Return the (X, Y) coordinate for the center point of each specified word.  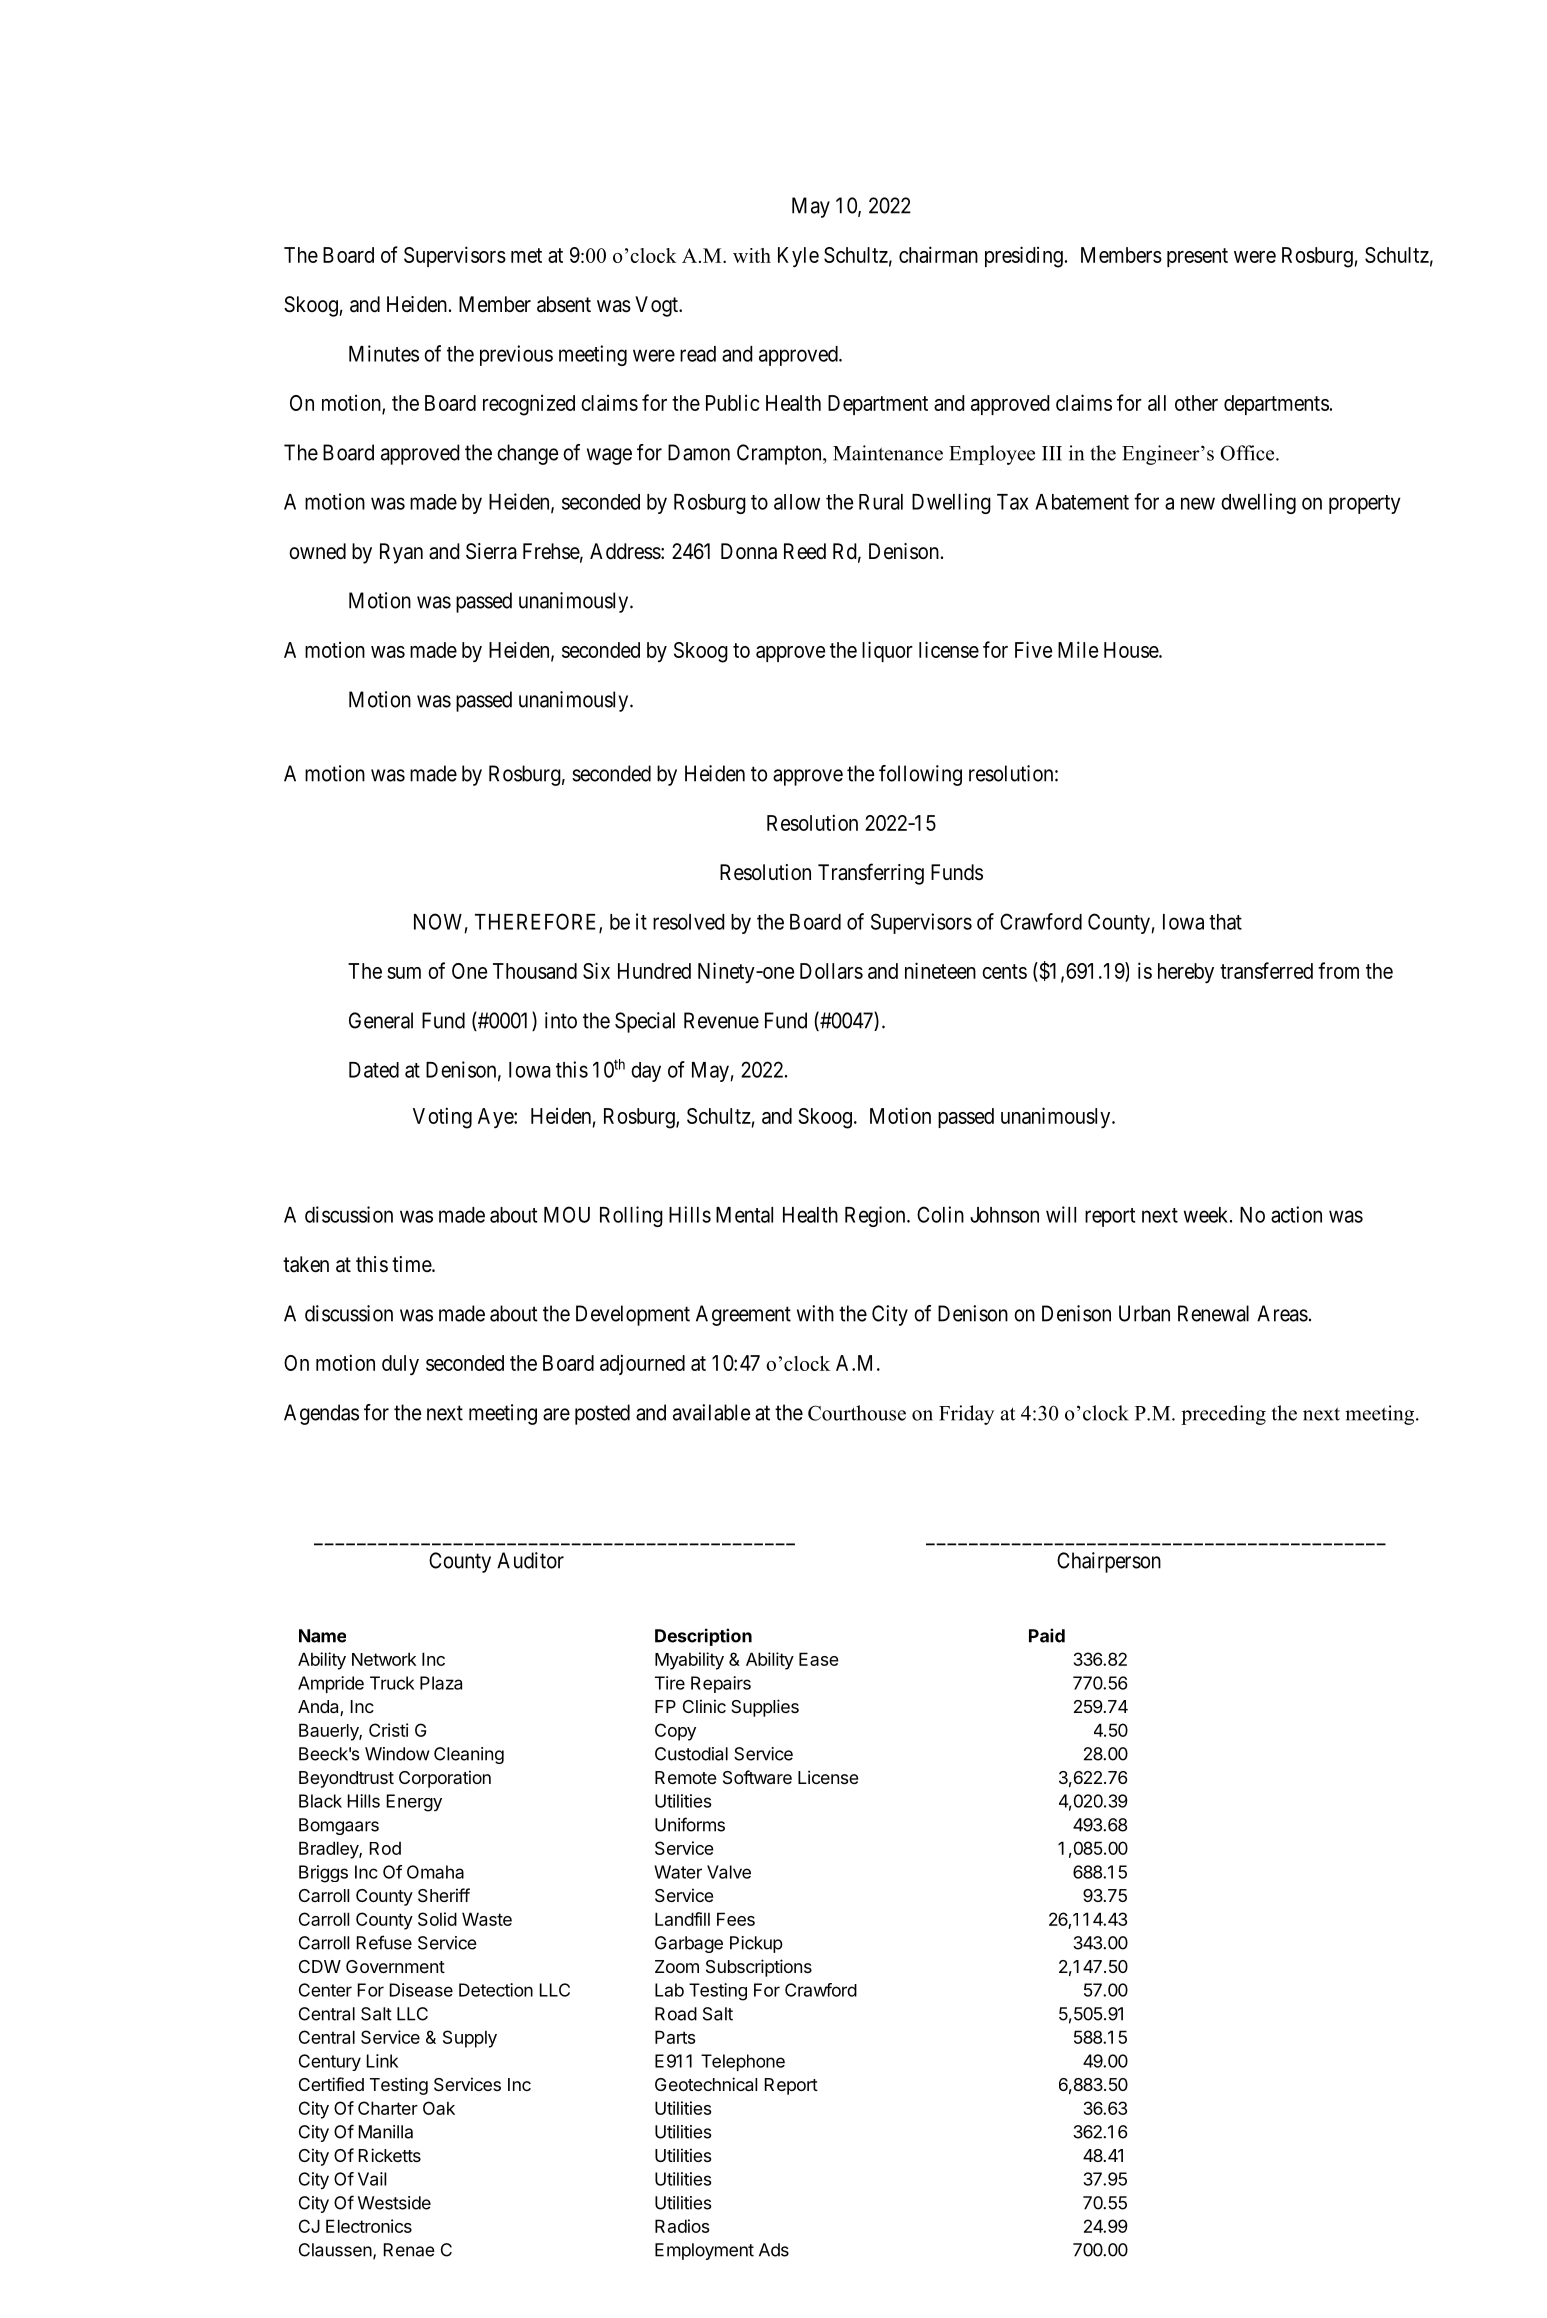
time (412, 1264)
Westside (394, 2203)
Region (876, 1216)
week (1207, 1215)
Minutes (384, 353)
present (1197, 257)
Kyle (798, 257)
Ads (774, 2250)
